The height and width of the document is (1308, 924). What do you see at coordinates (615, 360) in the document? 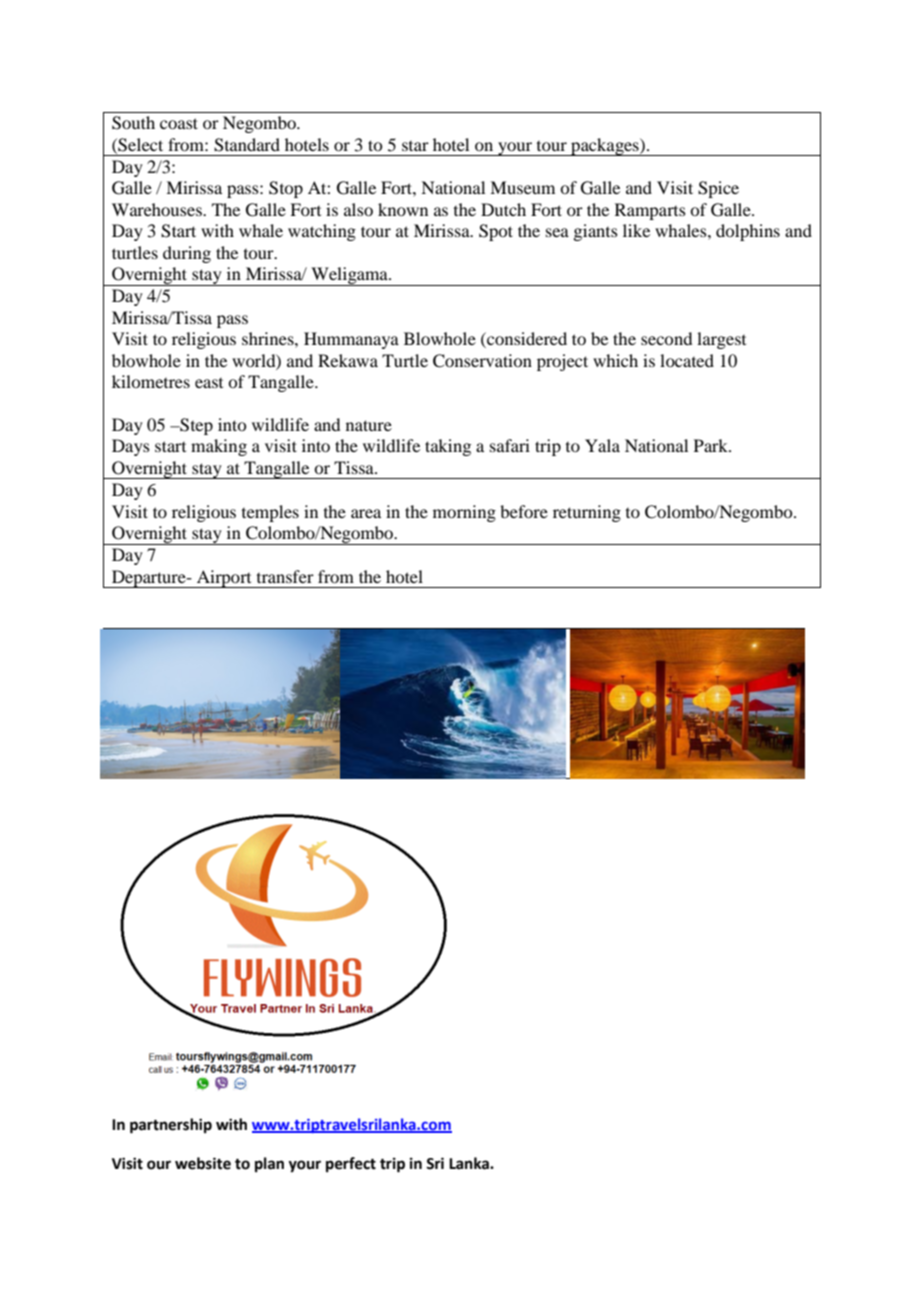
I see `which` at bounding box center [615, 360].
